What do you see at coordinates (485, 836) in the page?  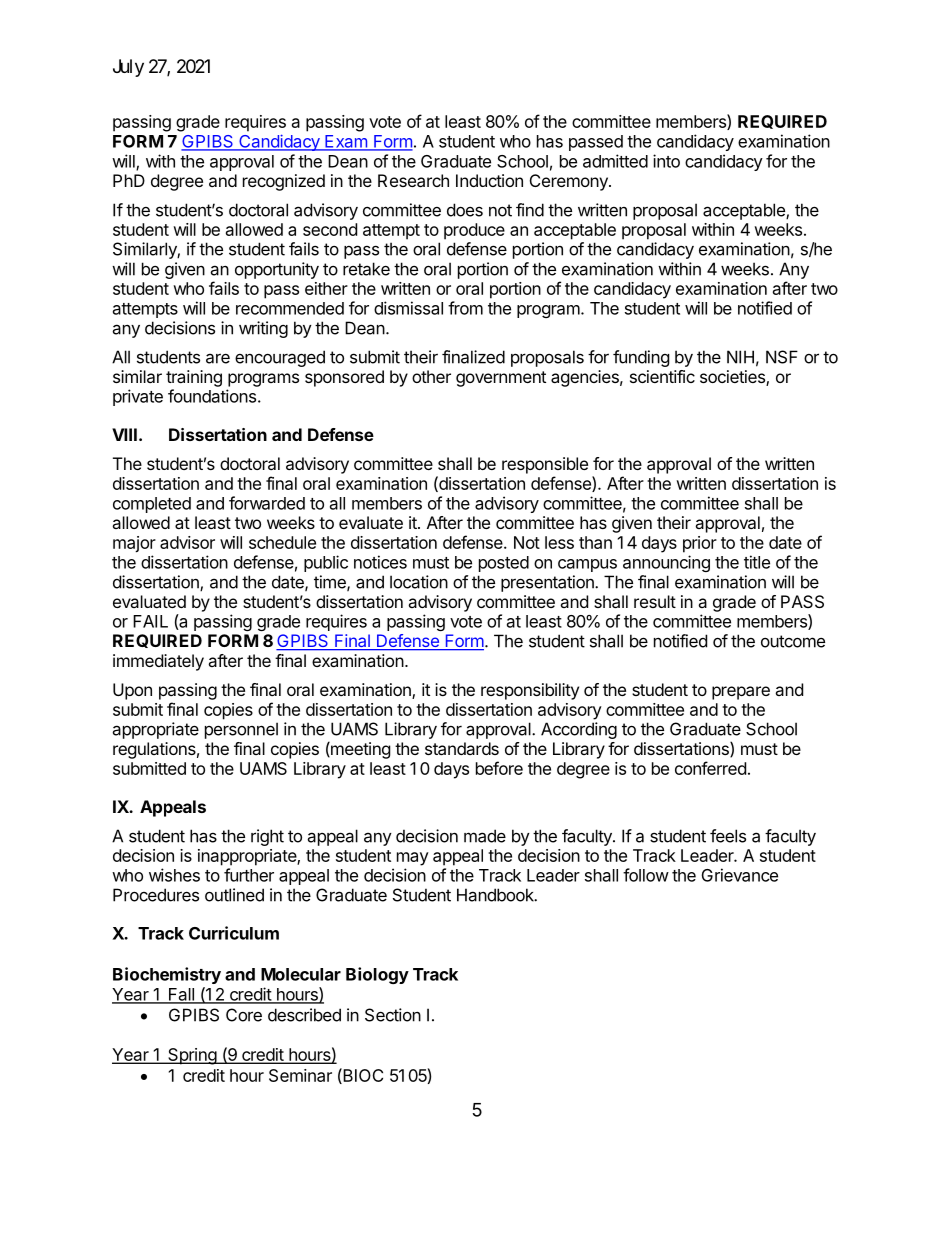 I see `made` at bounding box center [485, 836].
